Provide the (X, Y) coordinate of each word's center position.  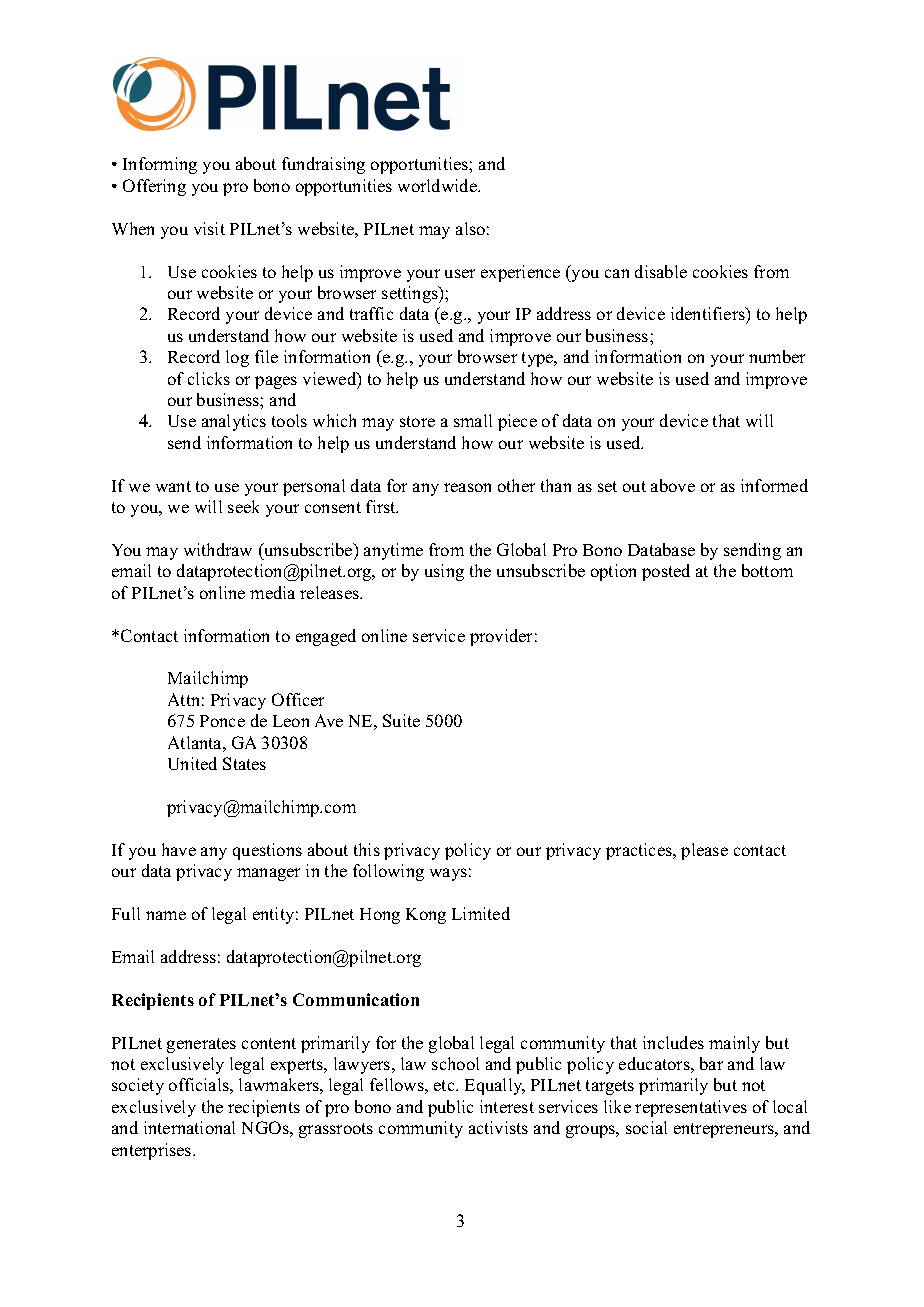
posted (666, 572)
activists (498, 1127)
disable (661, 271)
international (189, 1127)
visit (209, 228)
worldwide (438, 185)
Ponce (222, 721)
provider (501, 637)
